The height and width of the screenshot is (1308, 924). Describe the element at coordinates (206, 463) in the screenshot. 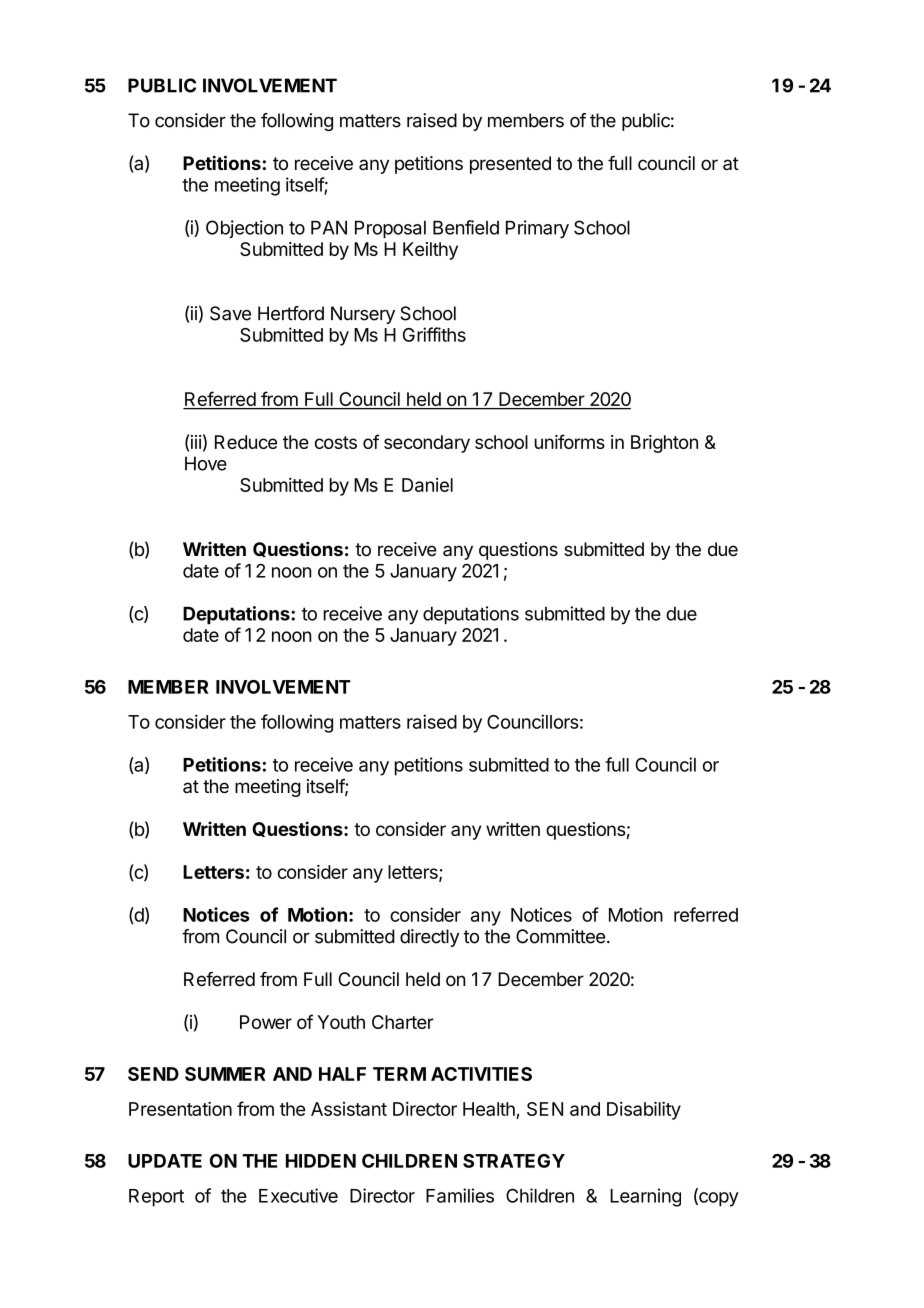

I see `Hove` at that location.
